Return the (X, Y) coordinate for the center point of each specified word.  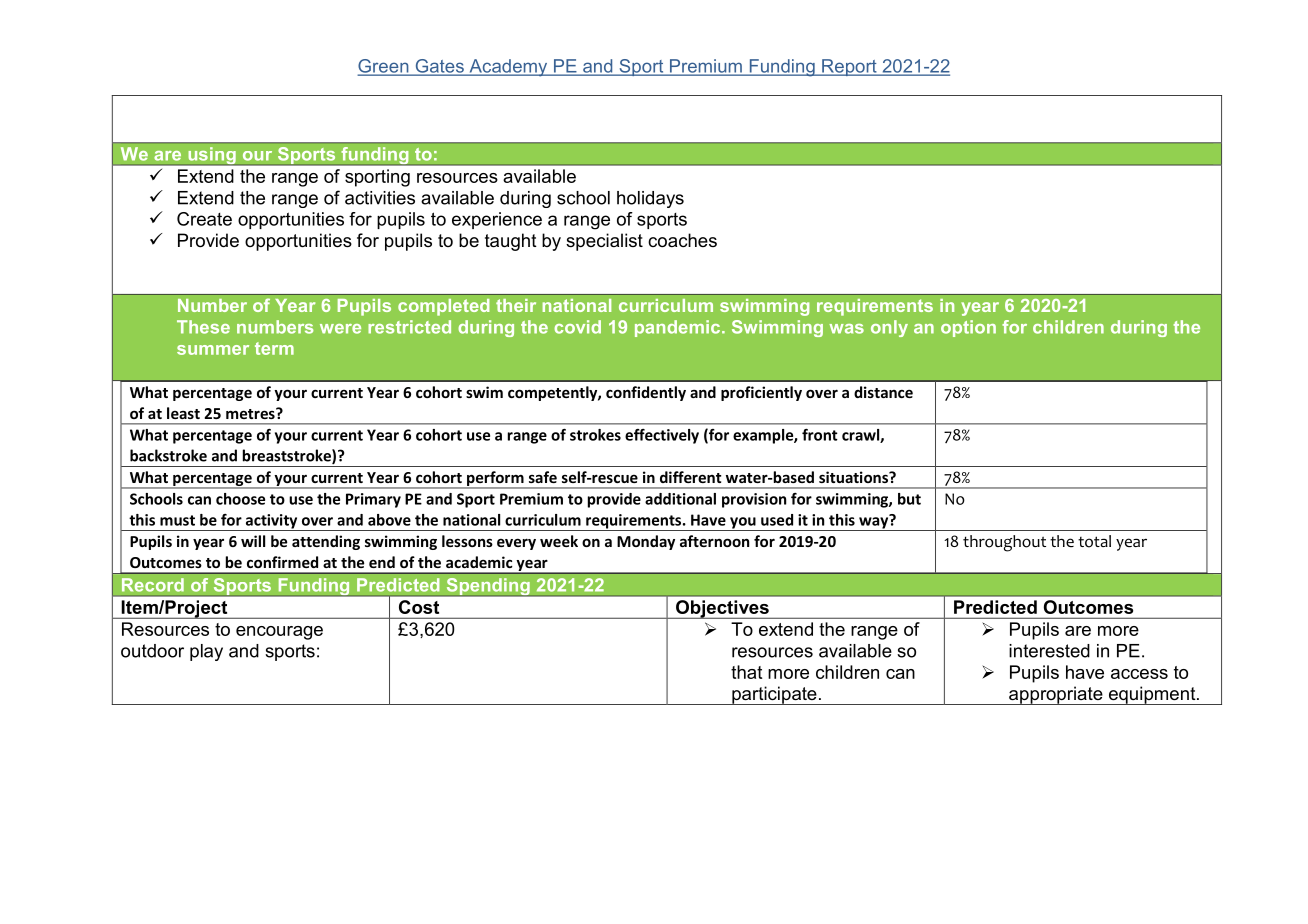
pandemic (679, 328)
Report (849, 67)
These (203, 327)
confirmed (282, 562)
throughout (1004, 543)
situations (854, 477)
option (968, 328)
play (206, 652)
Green (384, 67)
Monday (646, 542)
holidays (650, 199)
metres (251, 413)
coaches (682, 240)
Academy (508, 68)
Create (204, 219)
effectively (662, 436)
